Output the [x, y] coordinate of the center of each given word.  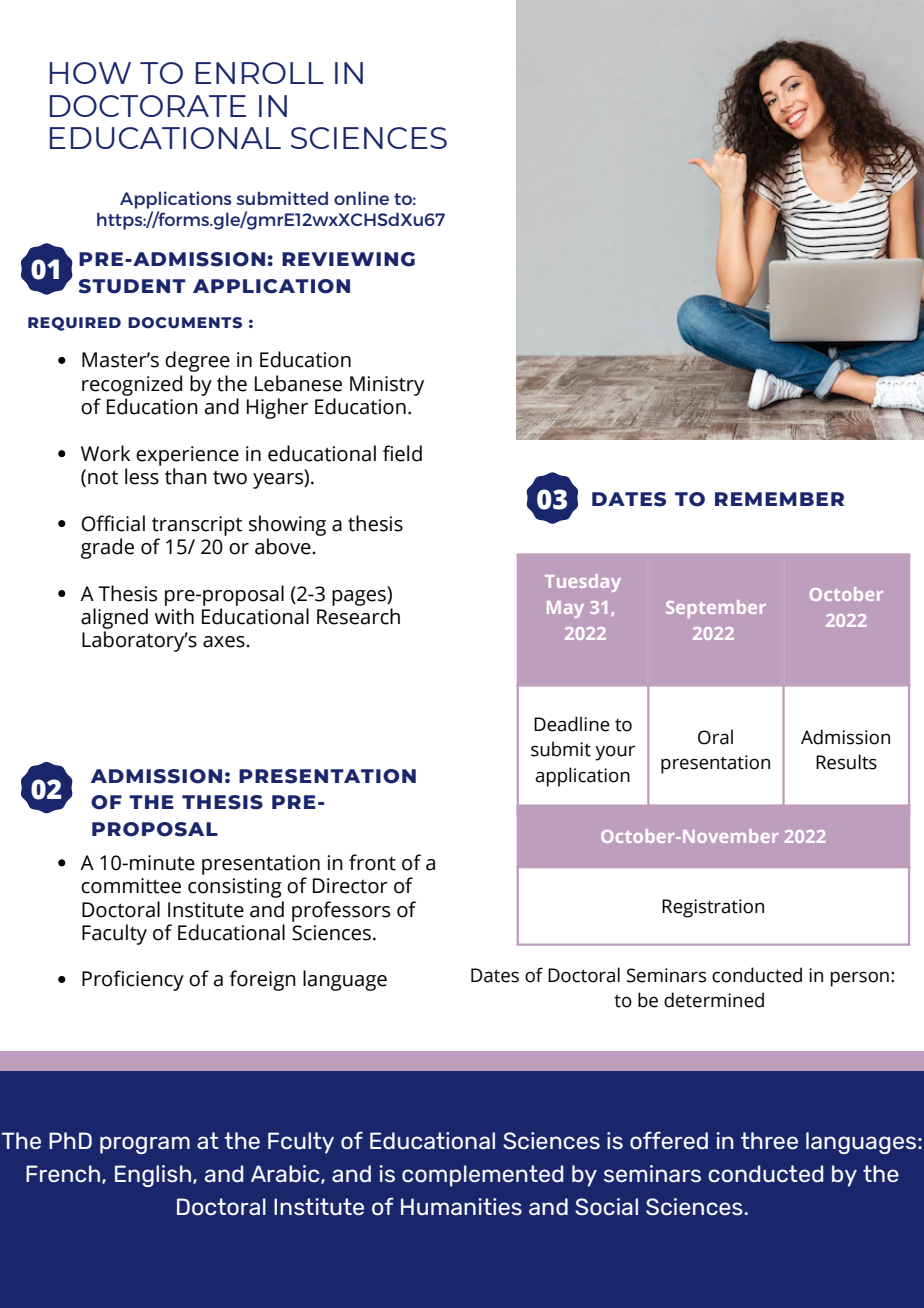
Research [358, 616]
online [361, 198]
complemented [482, 1176]
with [174, 616]
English [153, 1176]
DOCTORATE [148, 106]
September [716, 609]
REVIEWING [348, 259]
